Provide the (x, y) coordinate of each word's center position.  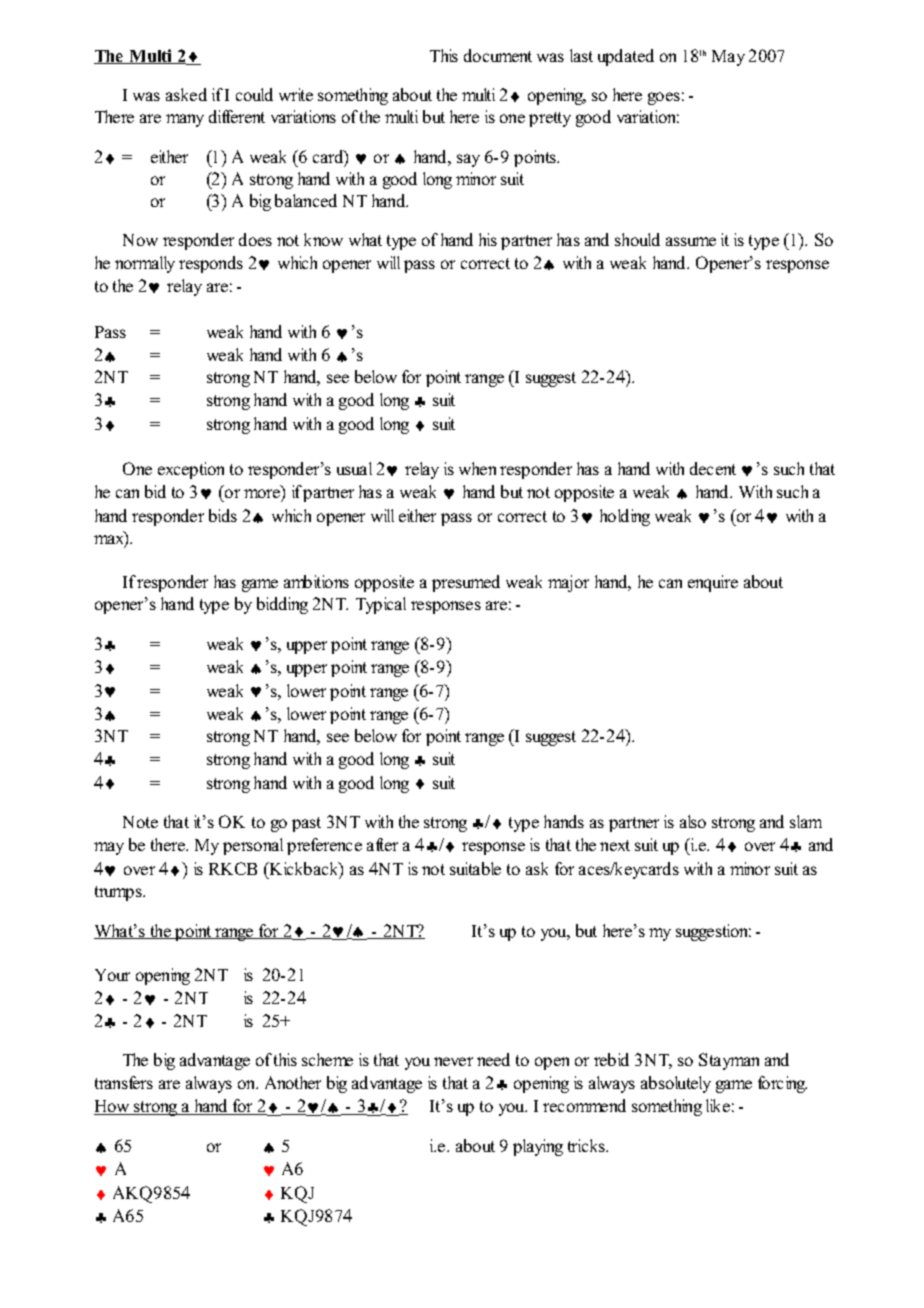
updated (626, 57)
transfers (124, 1082)
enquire (713, 583)
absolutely (676, 1084)
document (498, 55)
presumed (466, 583)
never (453, 1061)
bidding (282, 605)
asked (186, 94)
